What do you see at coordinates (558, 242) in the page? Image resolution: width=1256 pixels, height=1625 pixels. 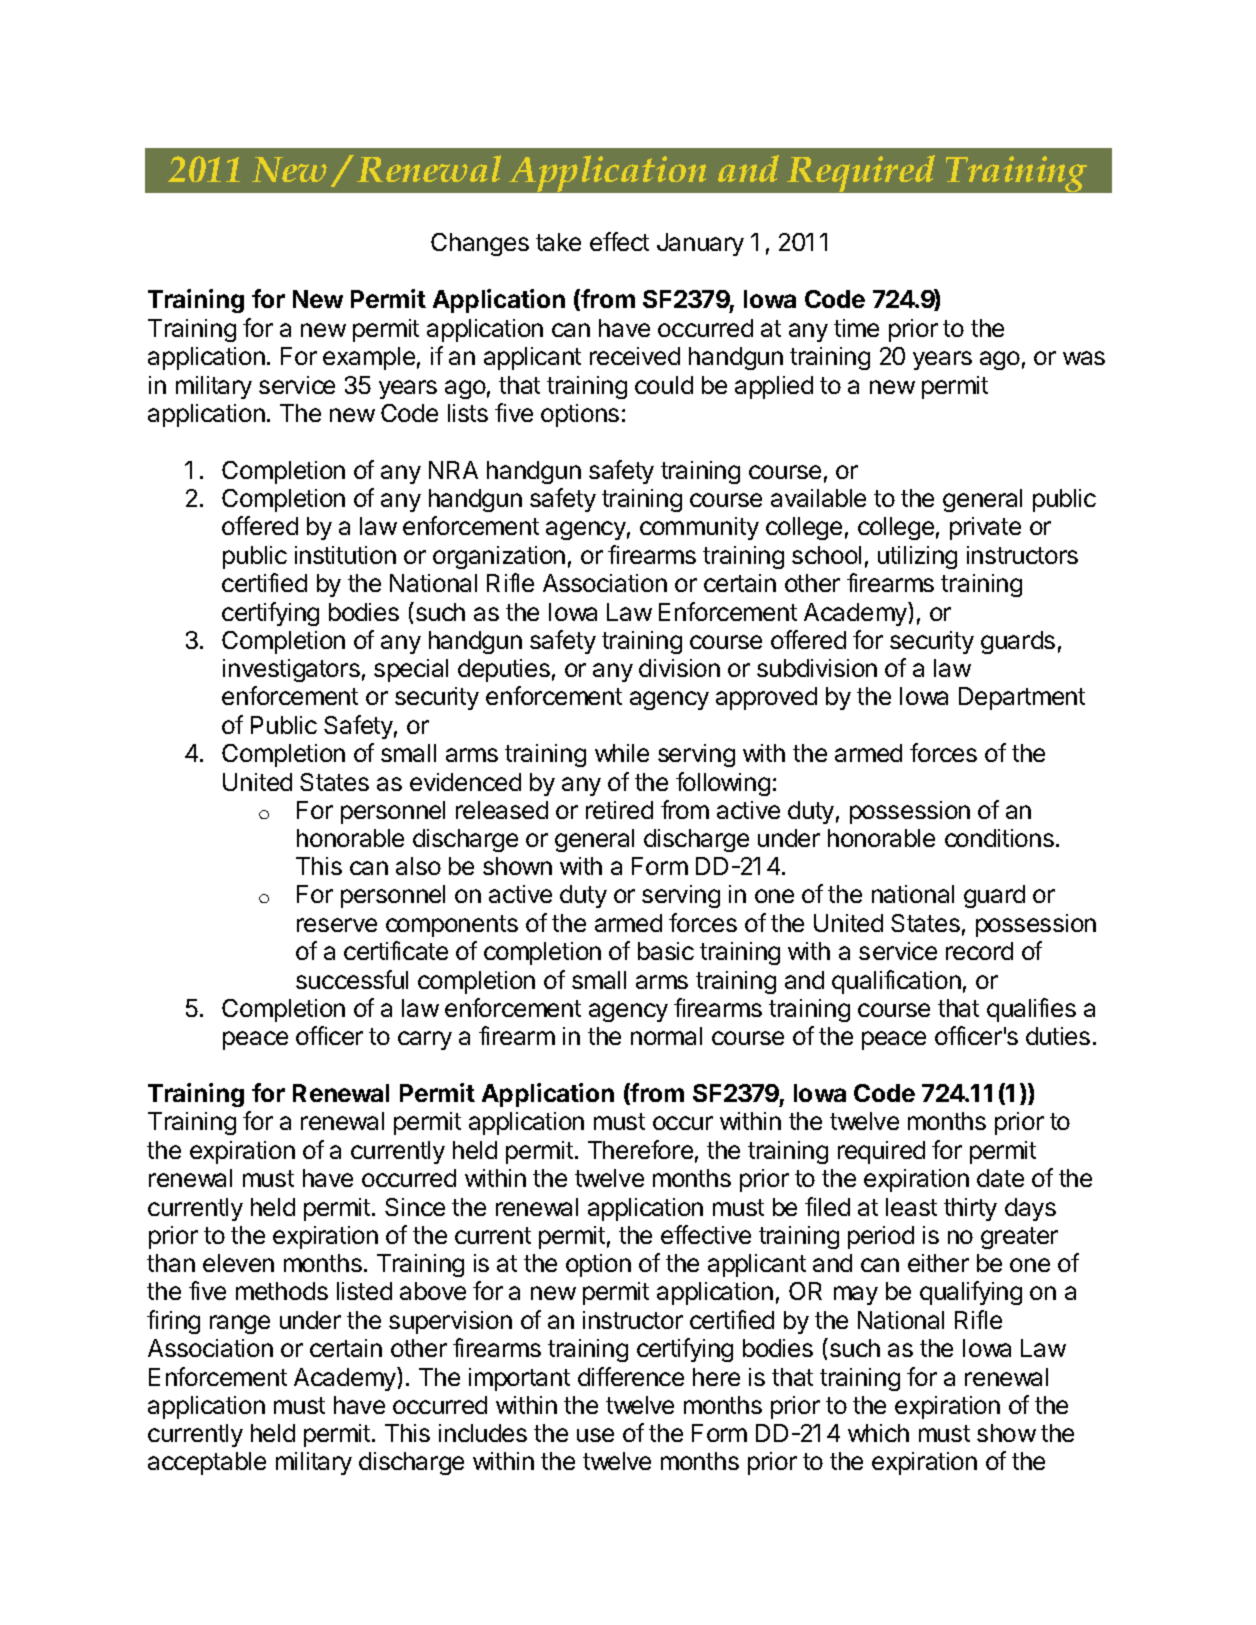 I see `take` at bounding box center [558, 242].
